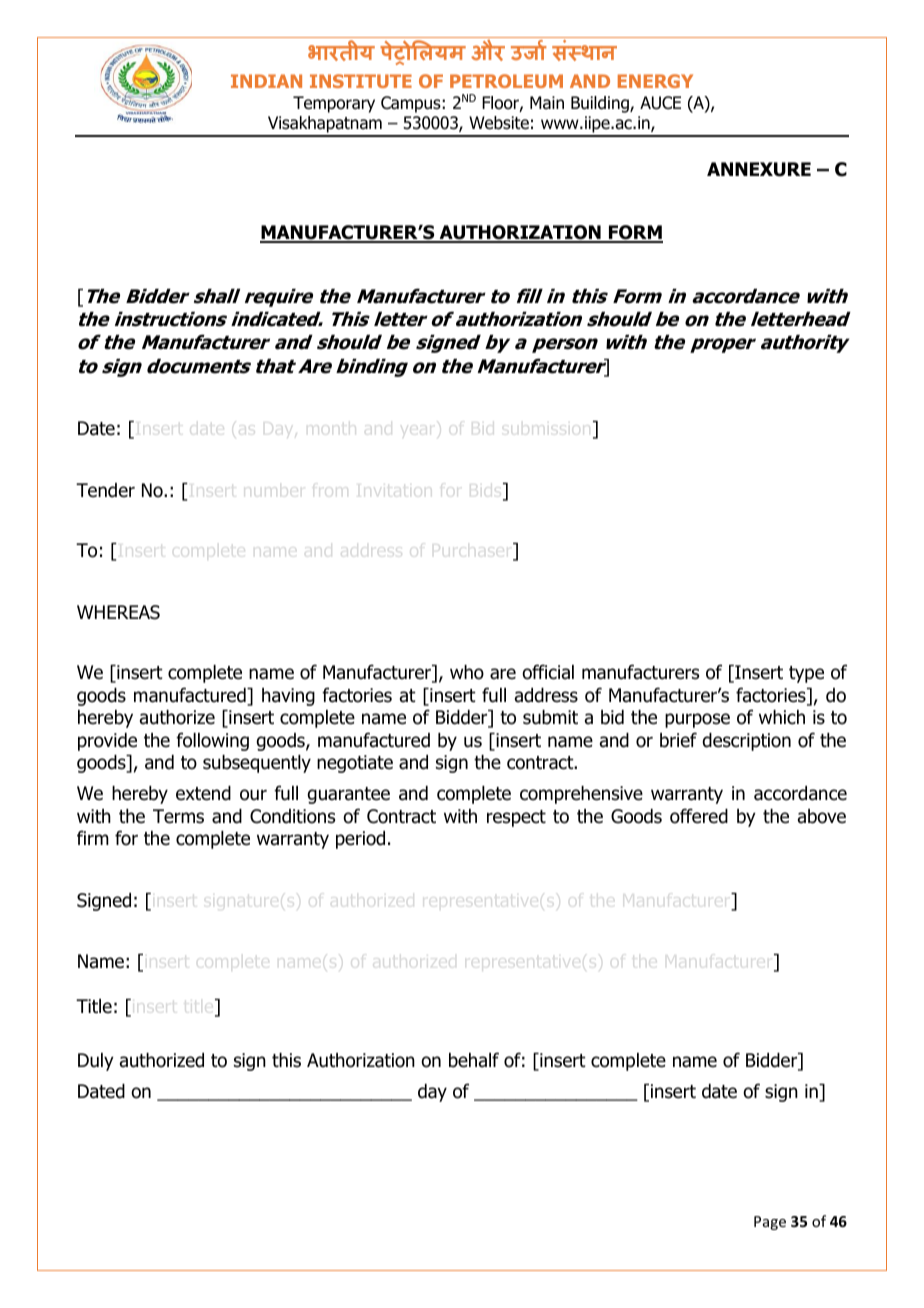 The image size is (924, 1308). I want to click on WHEREAS, so click(118, 612).
